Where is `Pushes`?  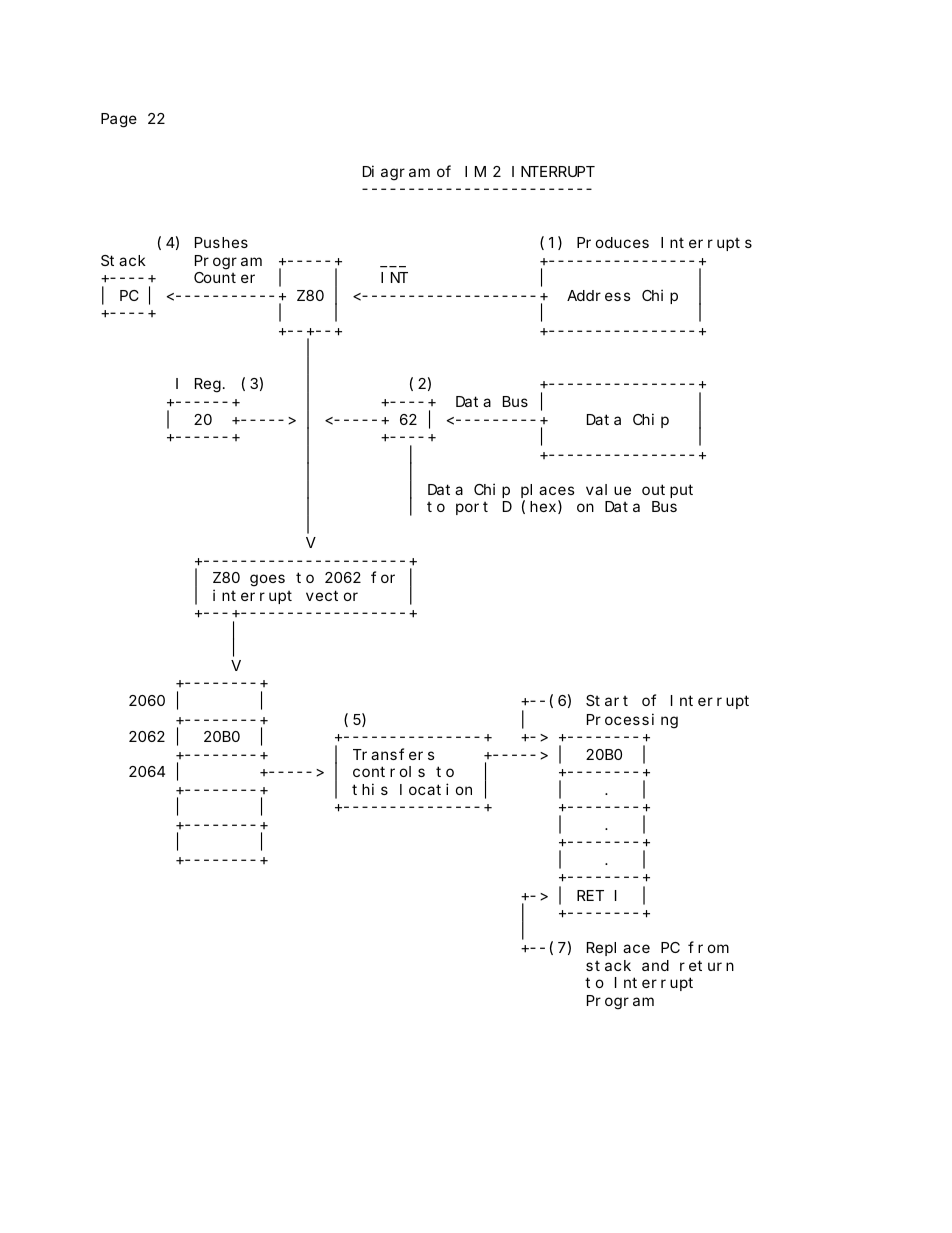
Pushes is located at coordinates (221, 242).
